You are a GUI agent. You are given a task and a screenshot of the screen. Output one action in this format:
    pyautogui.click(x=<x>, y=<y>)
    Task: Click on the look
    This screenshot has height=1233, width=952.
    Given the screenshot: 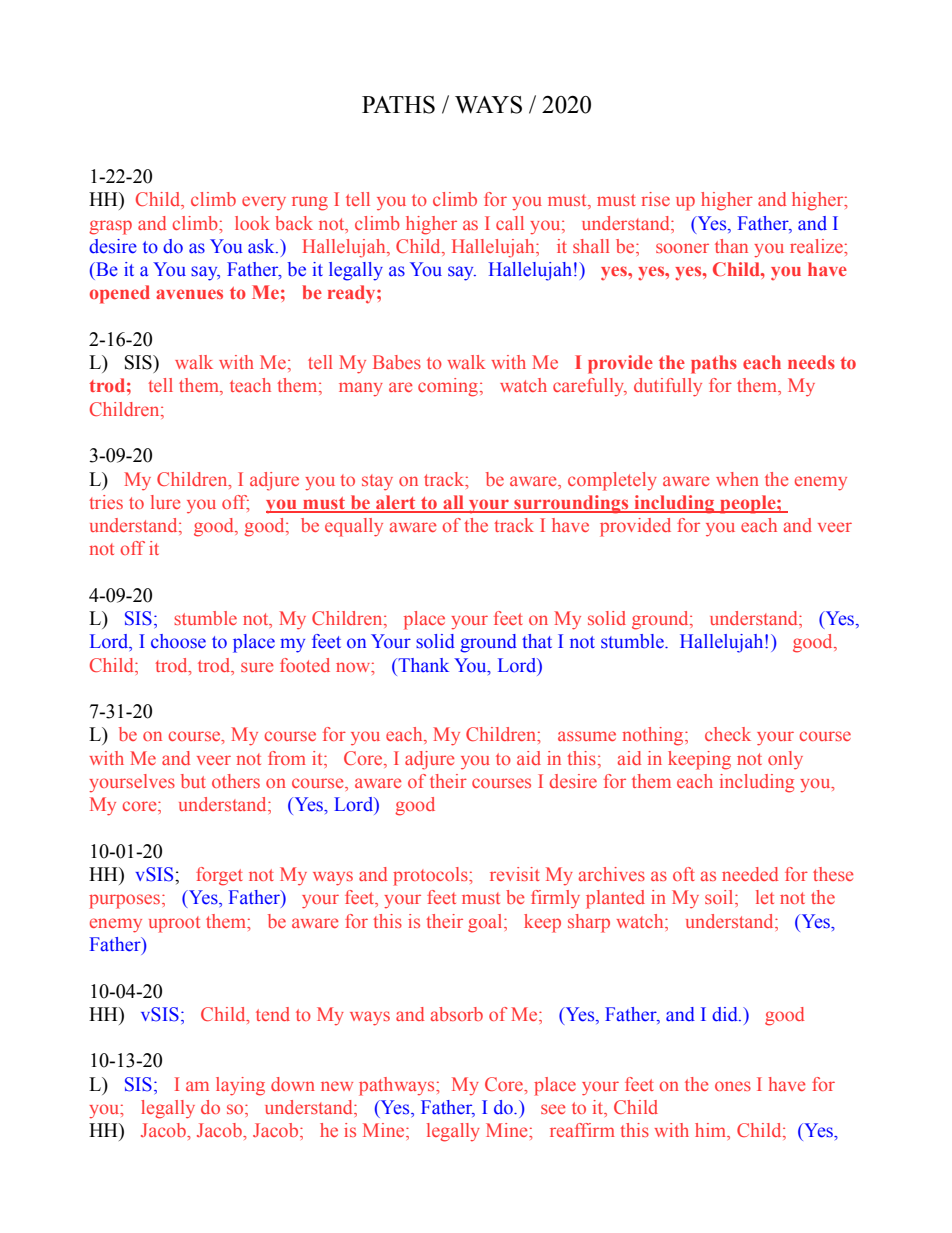 What is the action you would take?
    pyautogui.click(x=252, y=223)
